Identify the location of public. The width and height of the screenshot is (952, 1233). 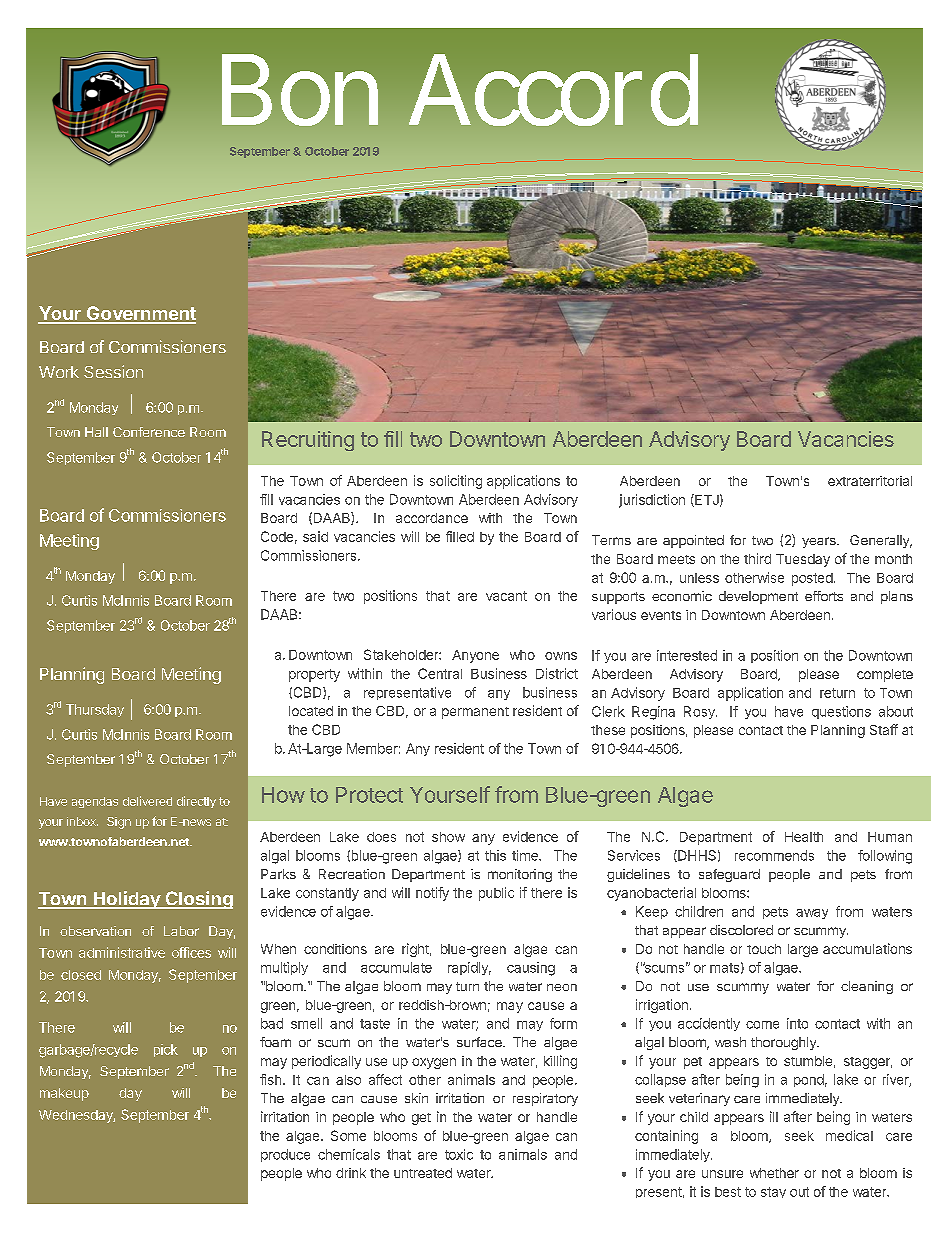
(496, 894).
